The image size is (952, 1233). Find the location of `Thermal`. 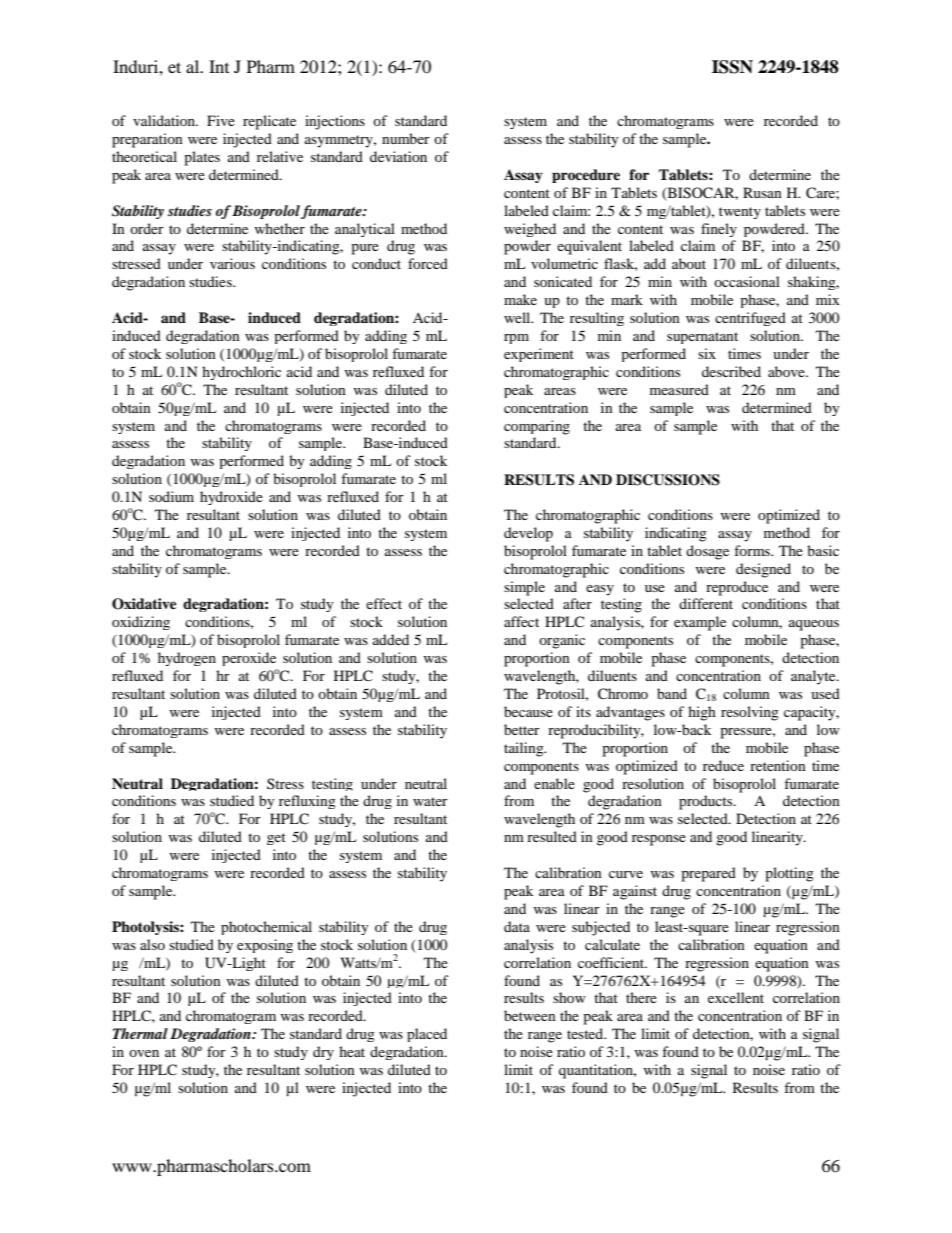

Thermal is located at coordinates (140, 1033).
